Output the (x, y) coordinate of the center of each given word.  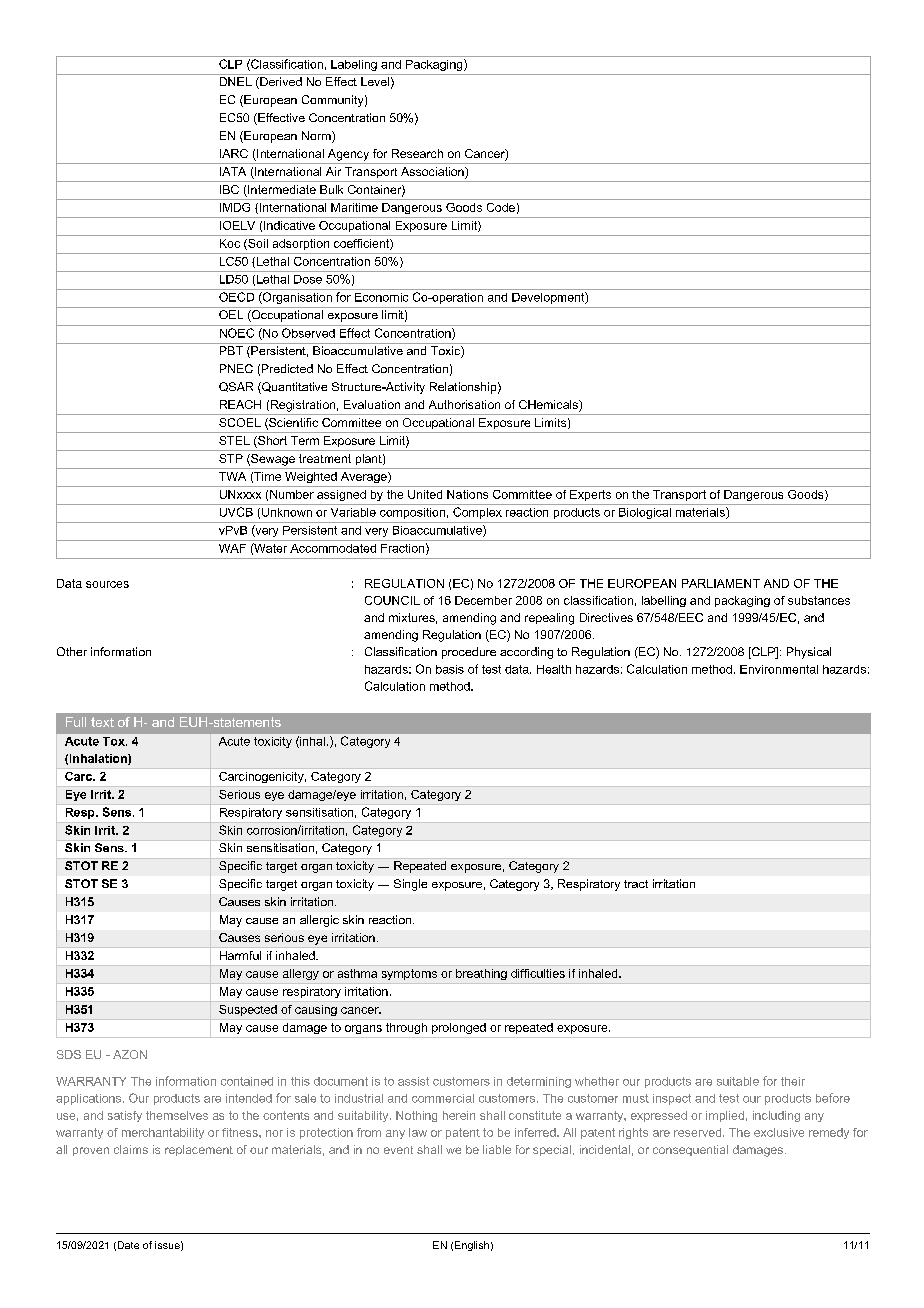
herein (459, 1115)
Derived (280, 83)
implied (725, 1116)
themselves (177, 1115)
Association (433, 173)
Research (417, 153)
